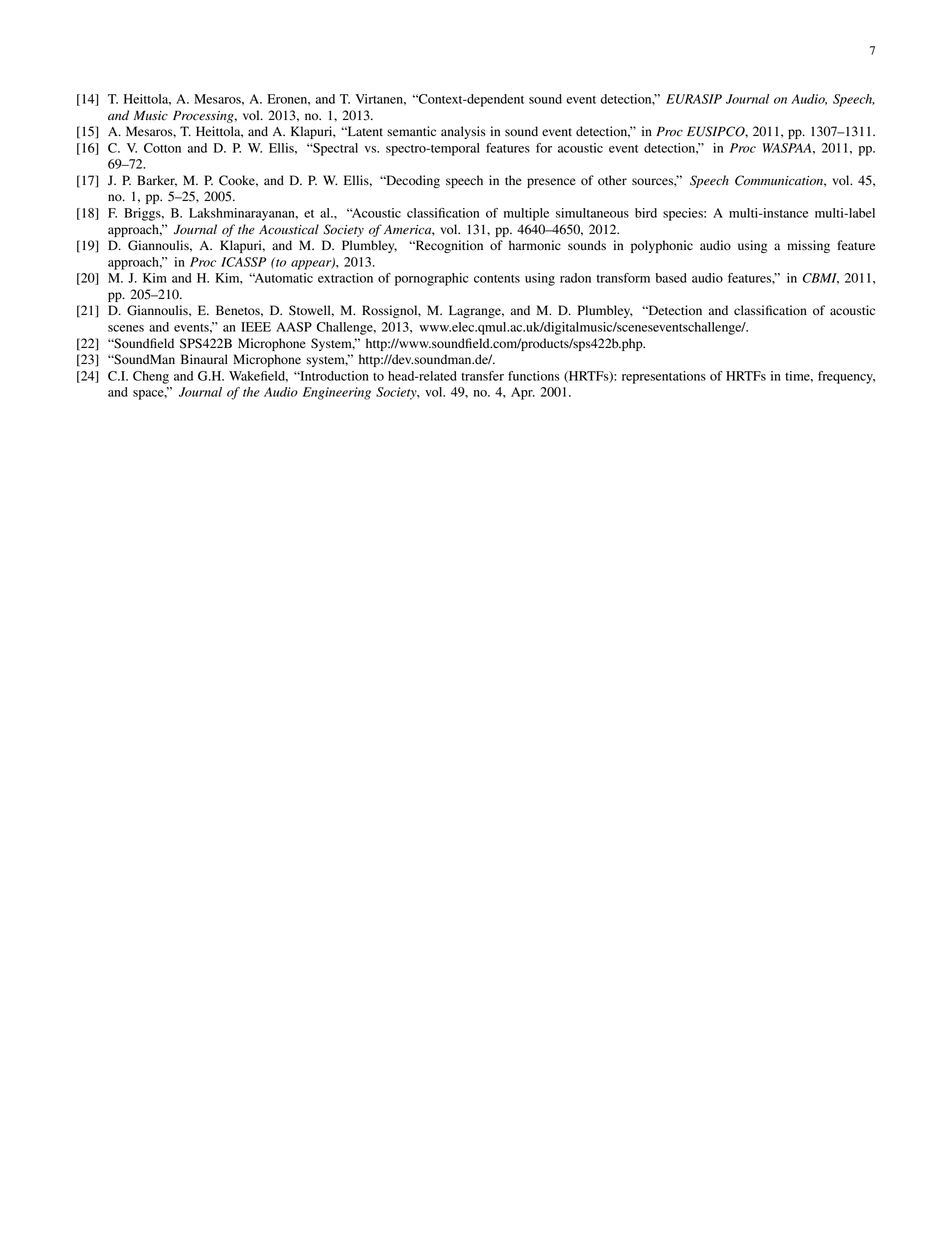 This screenshot has height=1233, width=952. Describe the element at coordinates (497, 279) in the screenshot. I see `contents` at that location.
